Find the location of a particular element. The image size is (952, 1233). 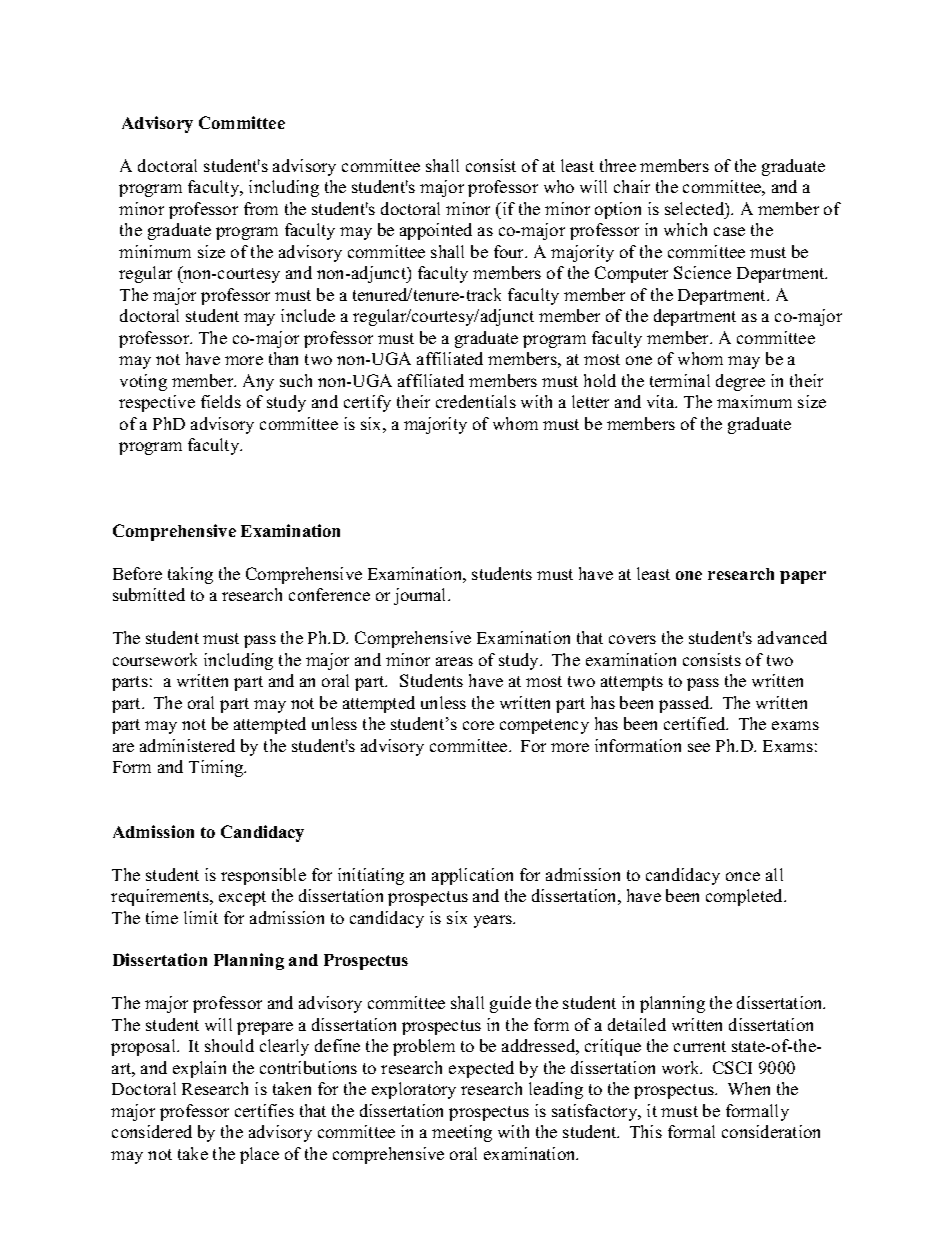

limit is located at coordinates (201, 917).
